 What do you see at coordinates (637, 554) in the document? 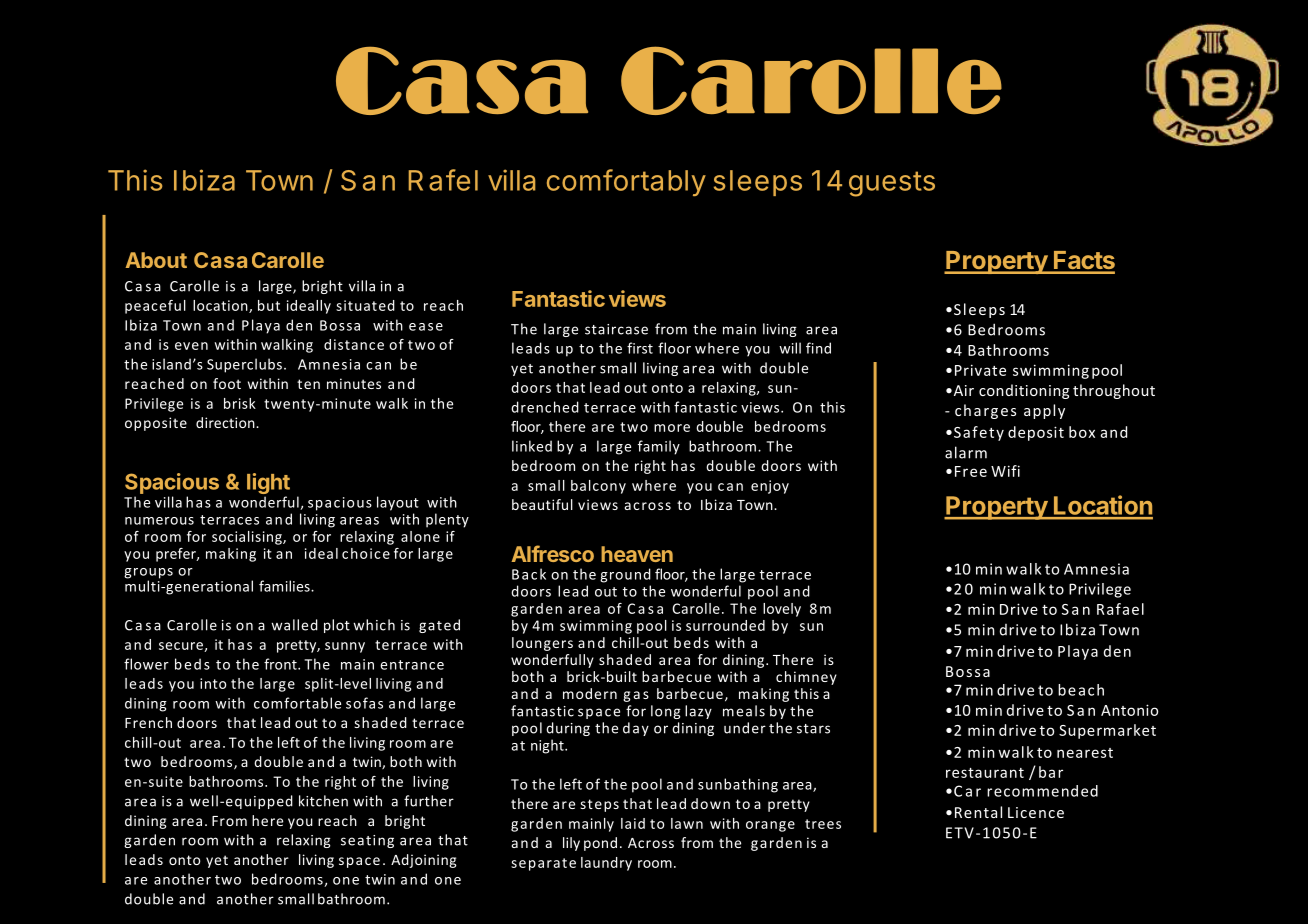
I see `heaven` at bounding box center [637, 554].
